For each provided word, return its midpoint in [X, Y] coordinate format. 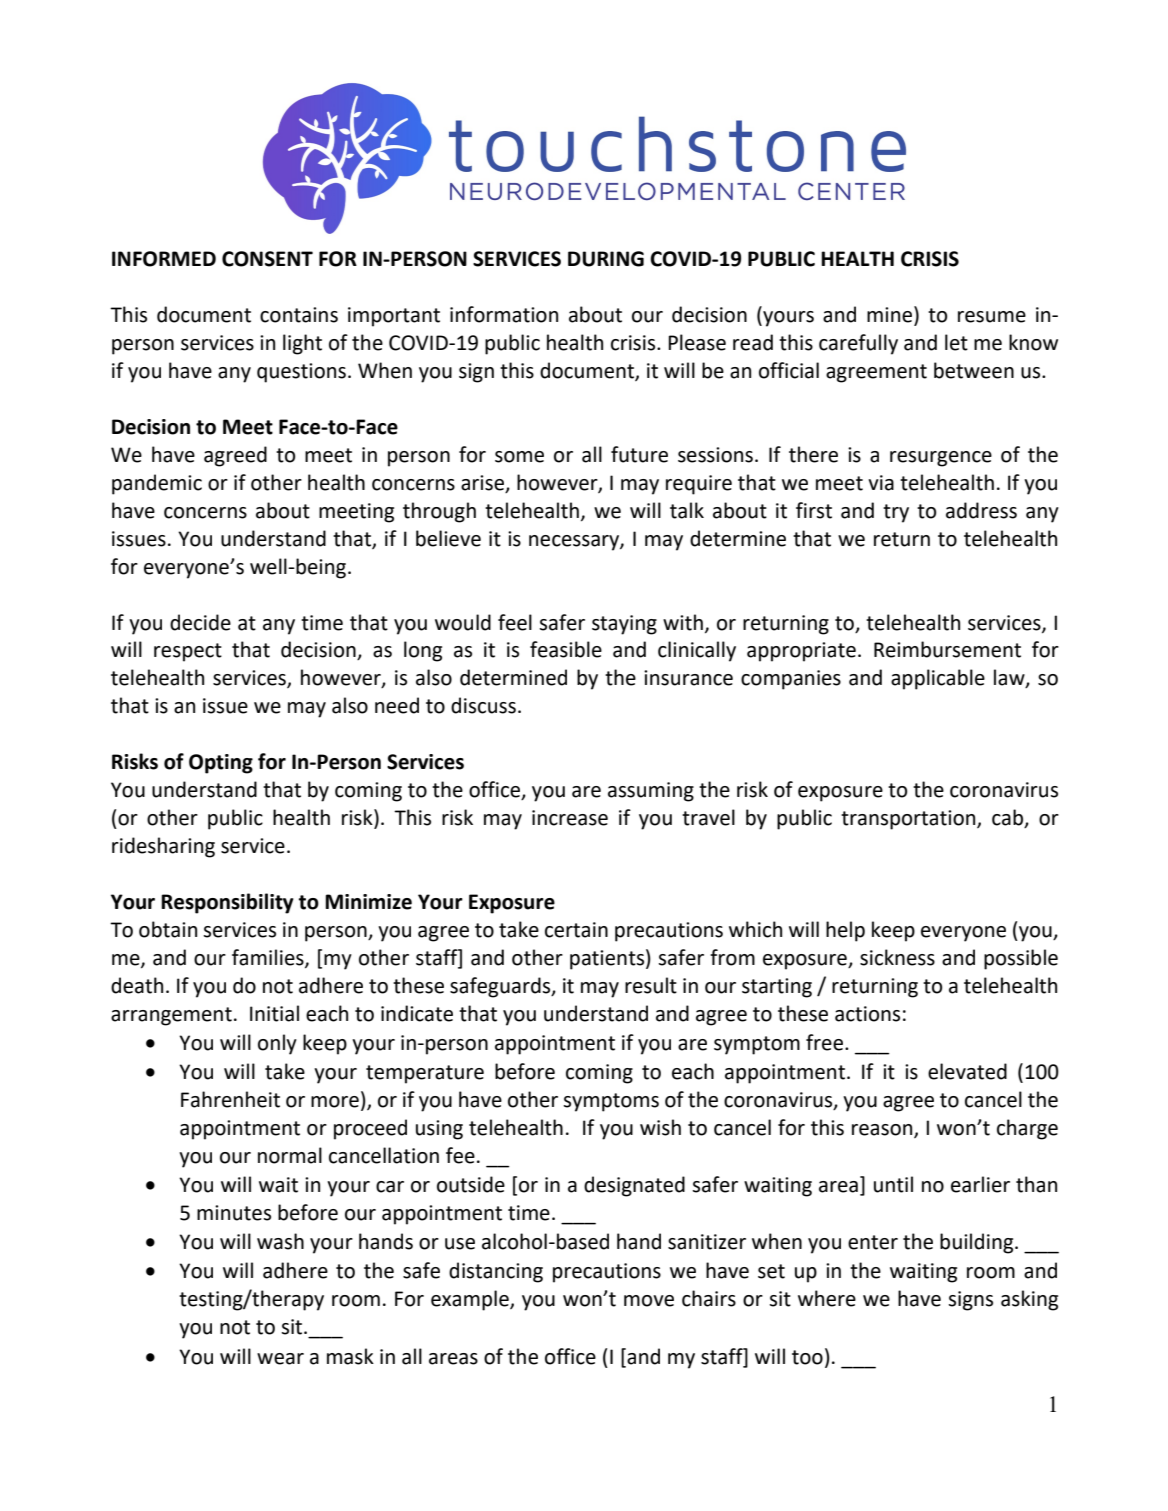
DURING [606, 259]
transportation [909, 820]
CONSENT [267, 259]
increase [570, 818]
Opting [221, 764]
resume [992, 317]
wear [280, 1359]
